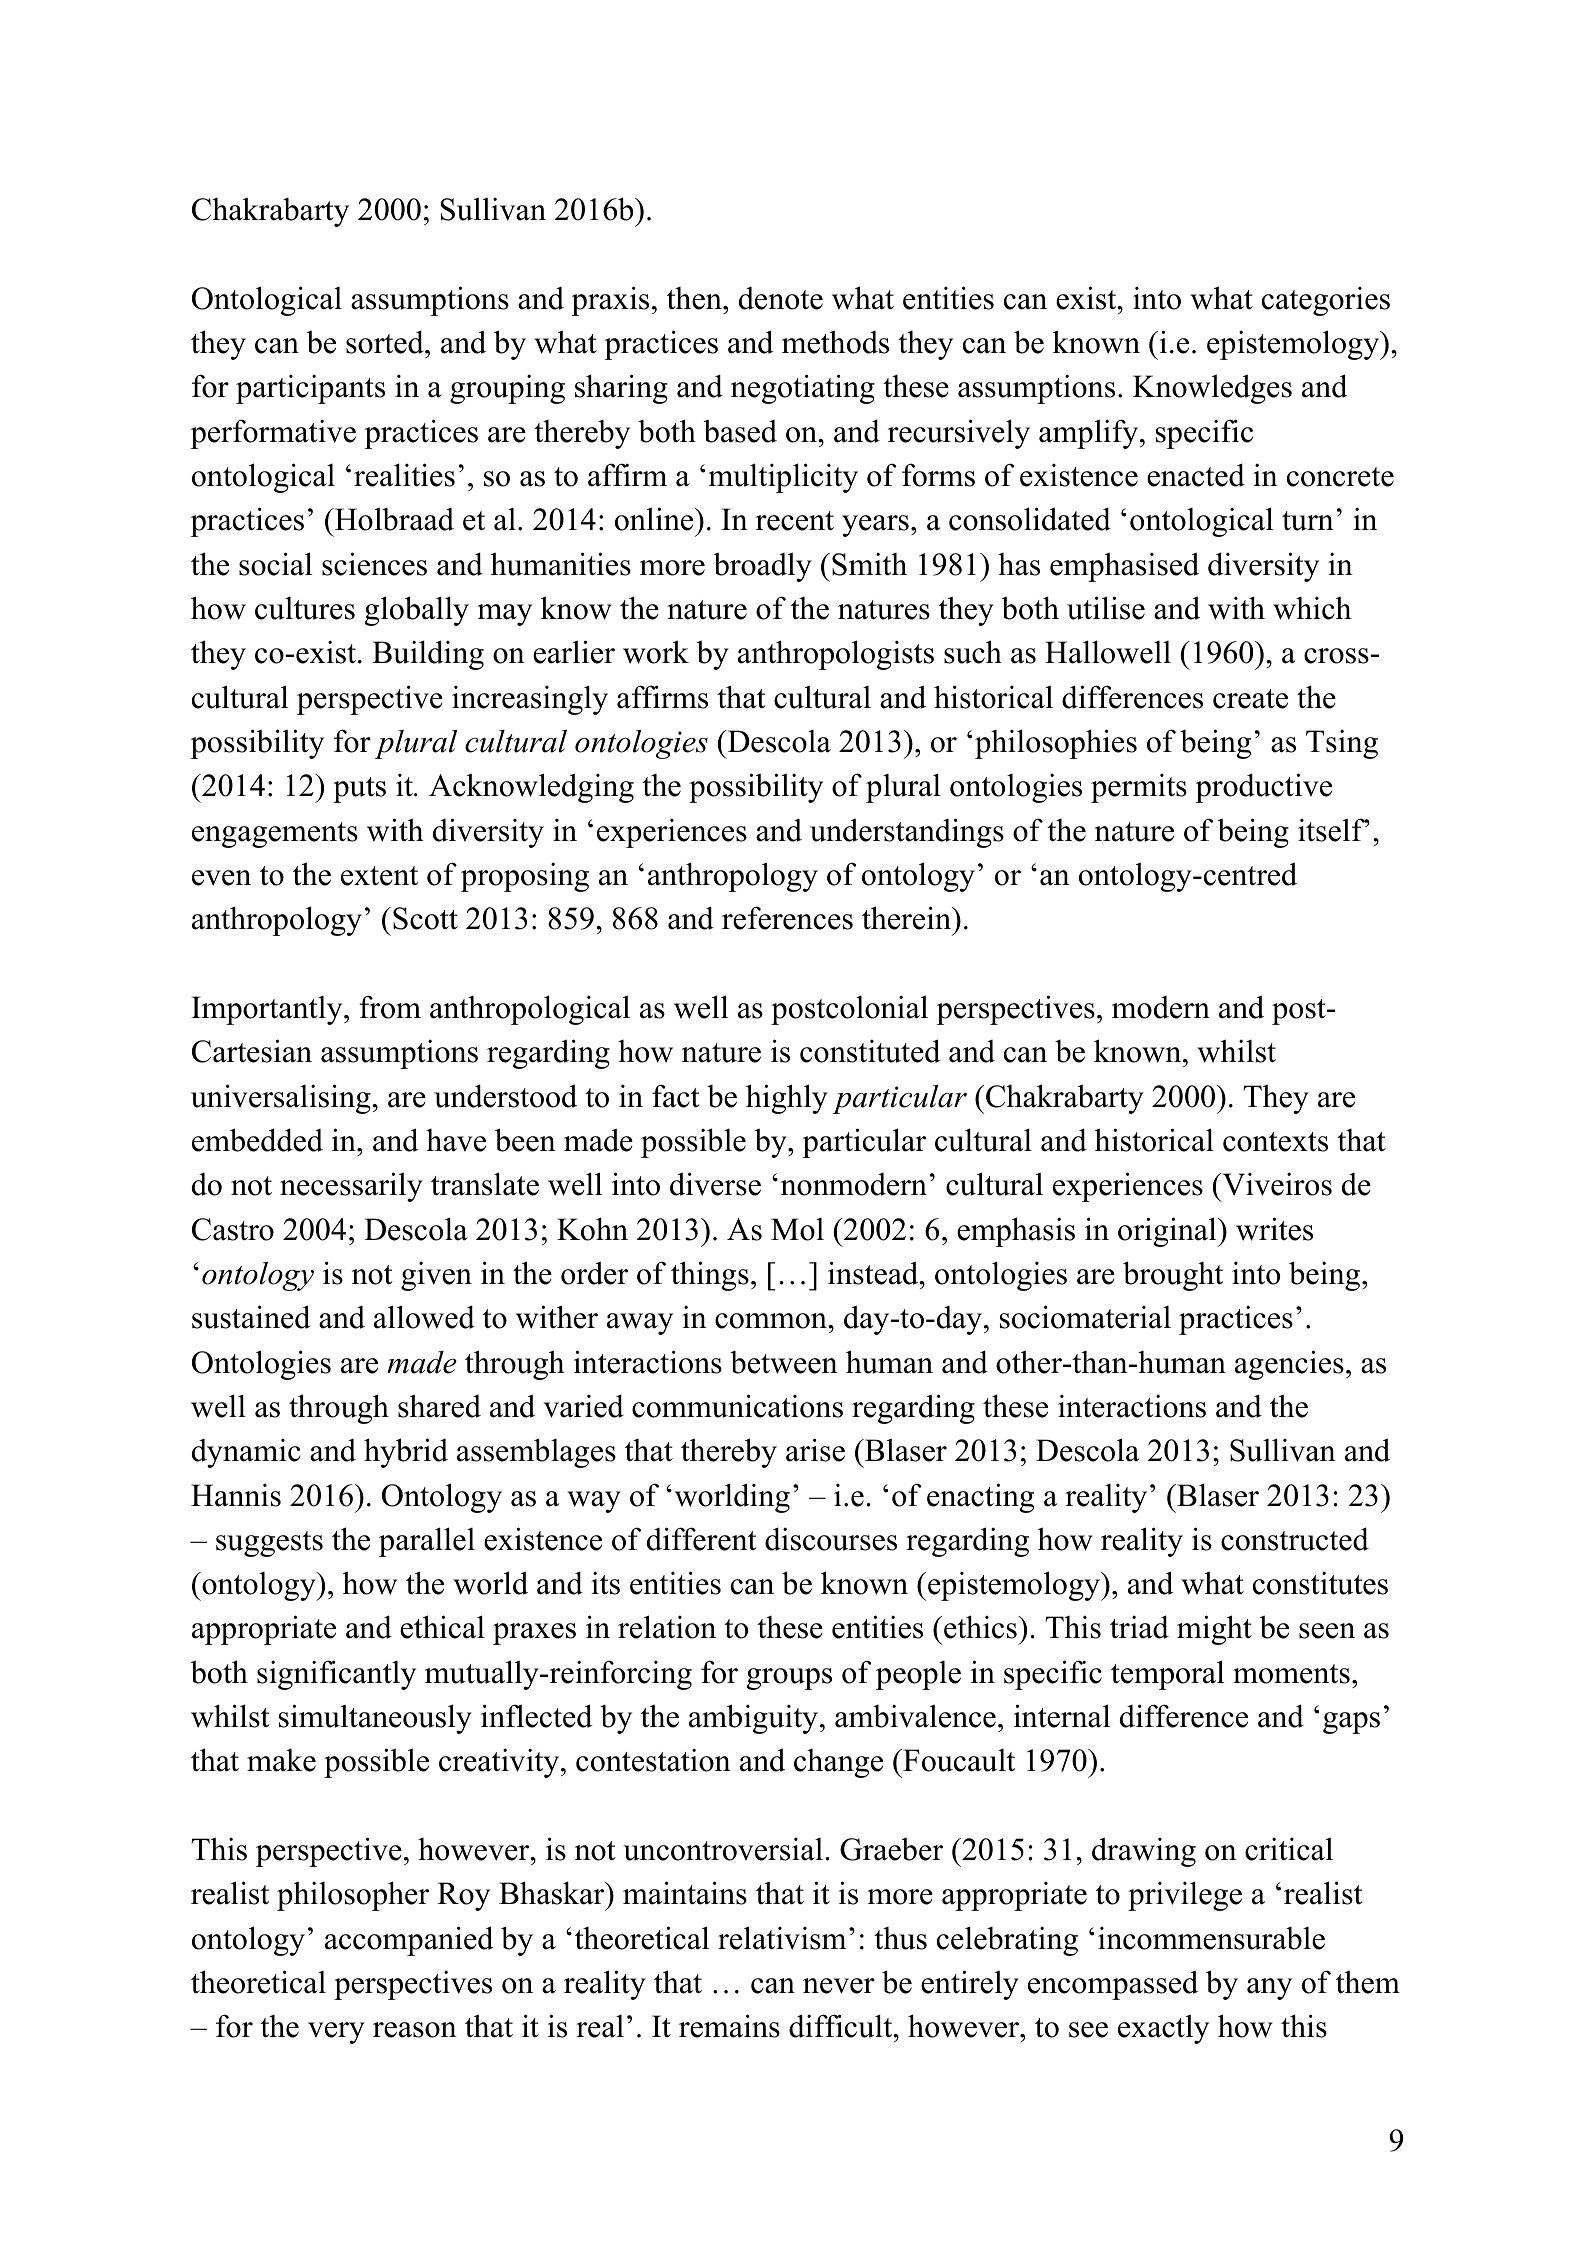 Image resolution: width=1593 pixels, height=2254 pixels. I want to click on extent, so click(379, 876).
